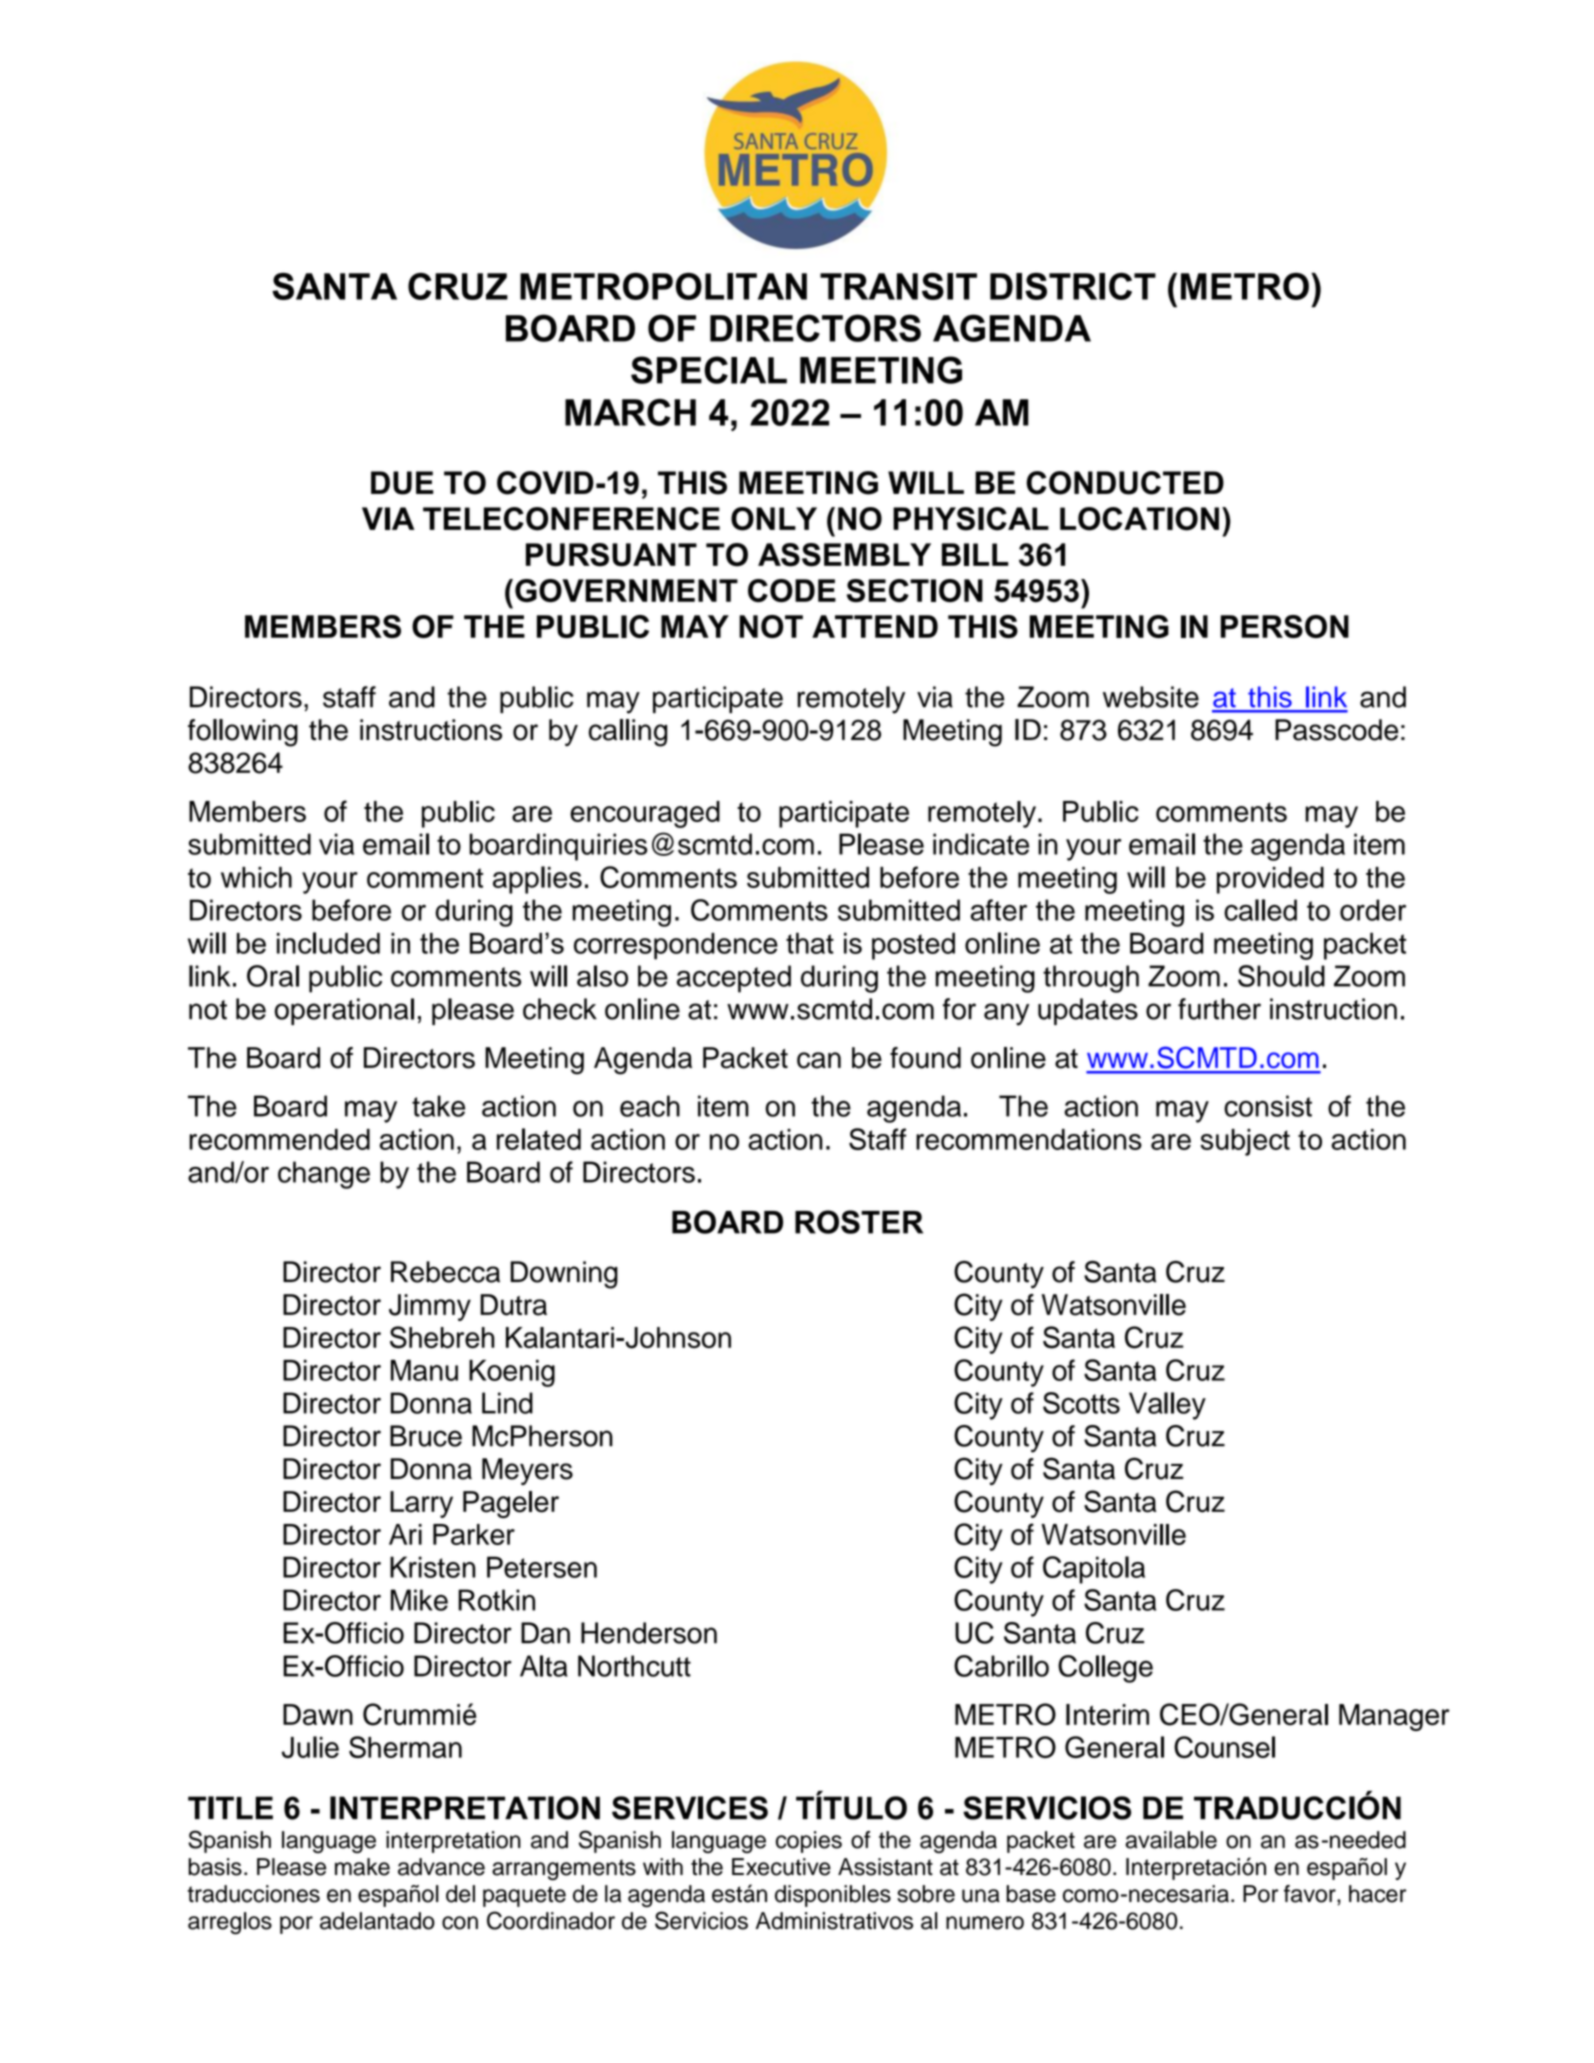 The width and height of the document is (1594, 2063). What do you see at coordinates (362, 1867) in the document?
I see `make` at bounding box center [362, 1867].
